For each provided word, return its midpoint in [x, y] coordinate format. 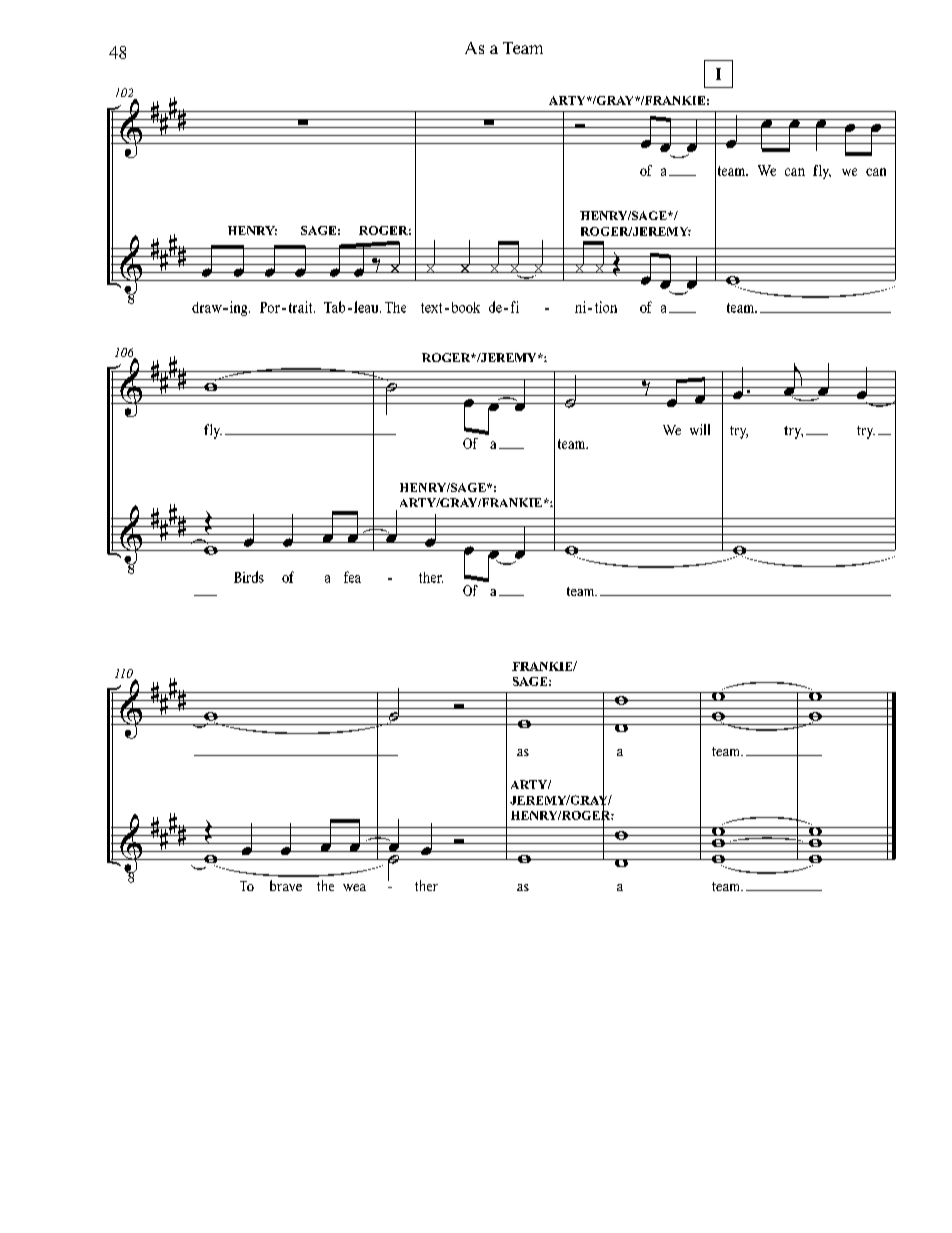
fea [352, 577]
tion [606, 307]
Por [270, 307]
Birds [249, 577]
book [466, 307]
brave [286, 885]
